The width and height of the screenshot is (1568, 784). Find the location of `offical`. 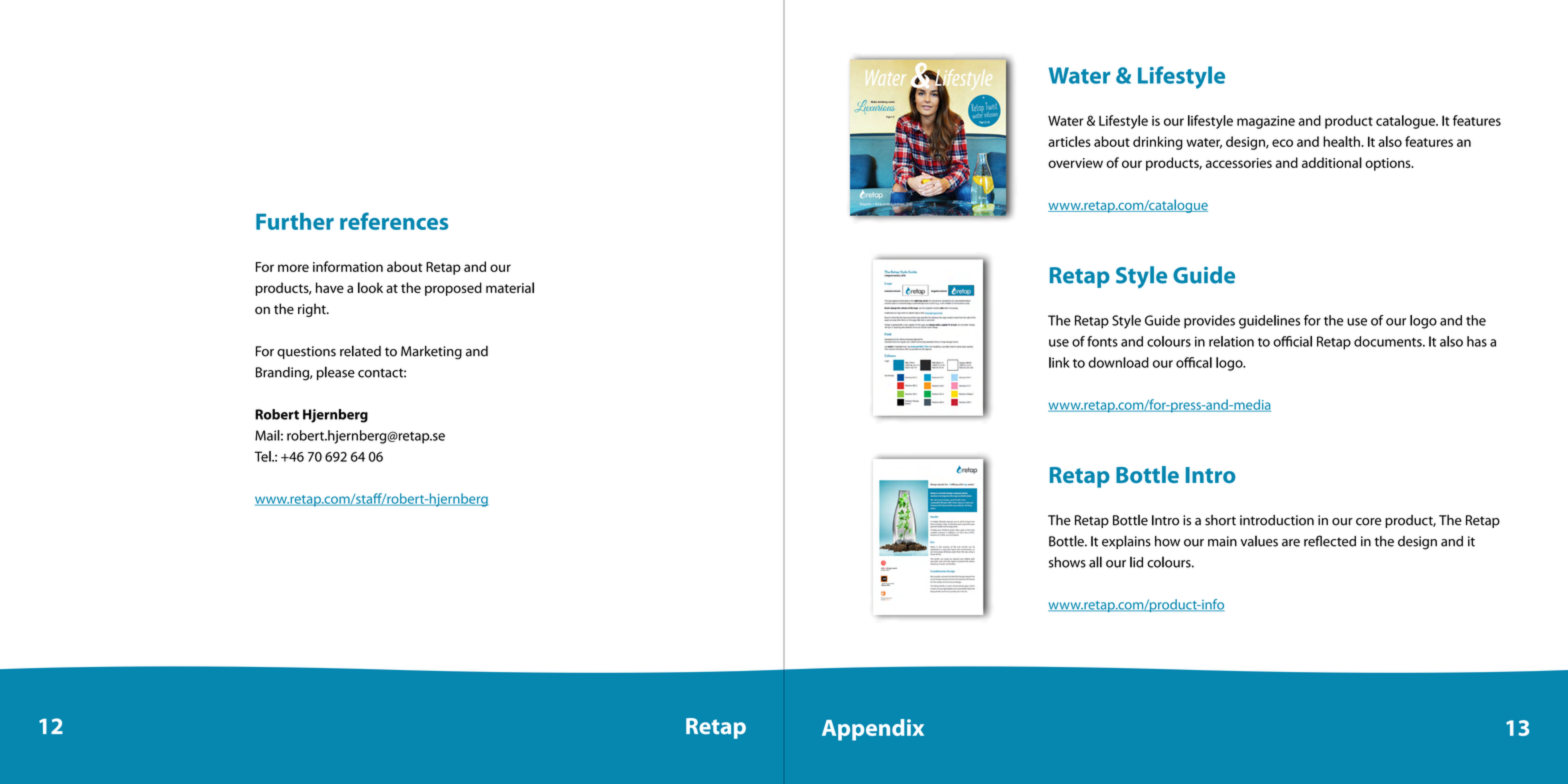

offical is located at coordinates (1194, 362).
